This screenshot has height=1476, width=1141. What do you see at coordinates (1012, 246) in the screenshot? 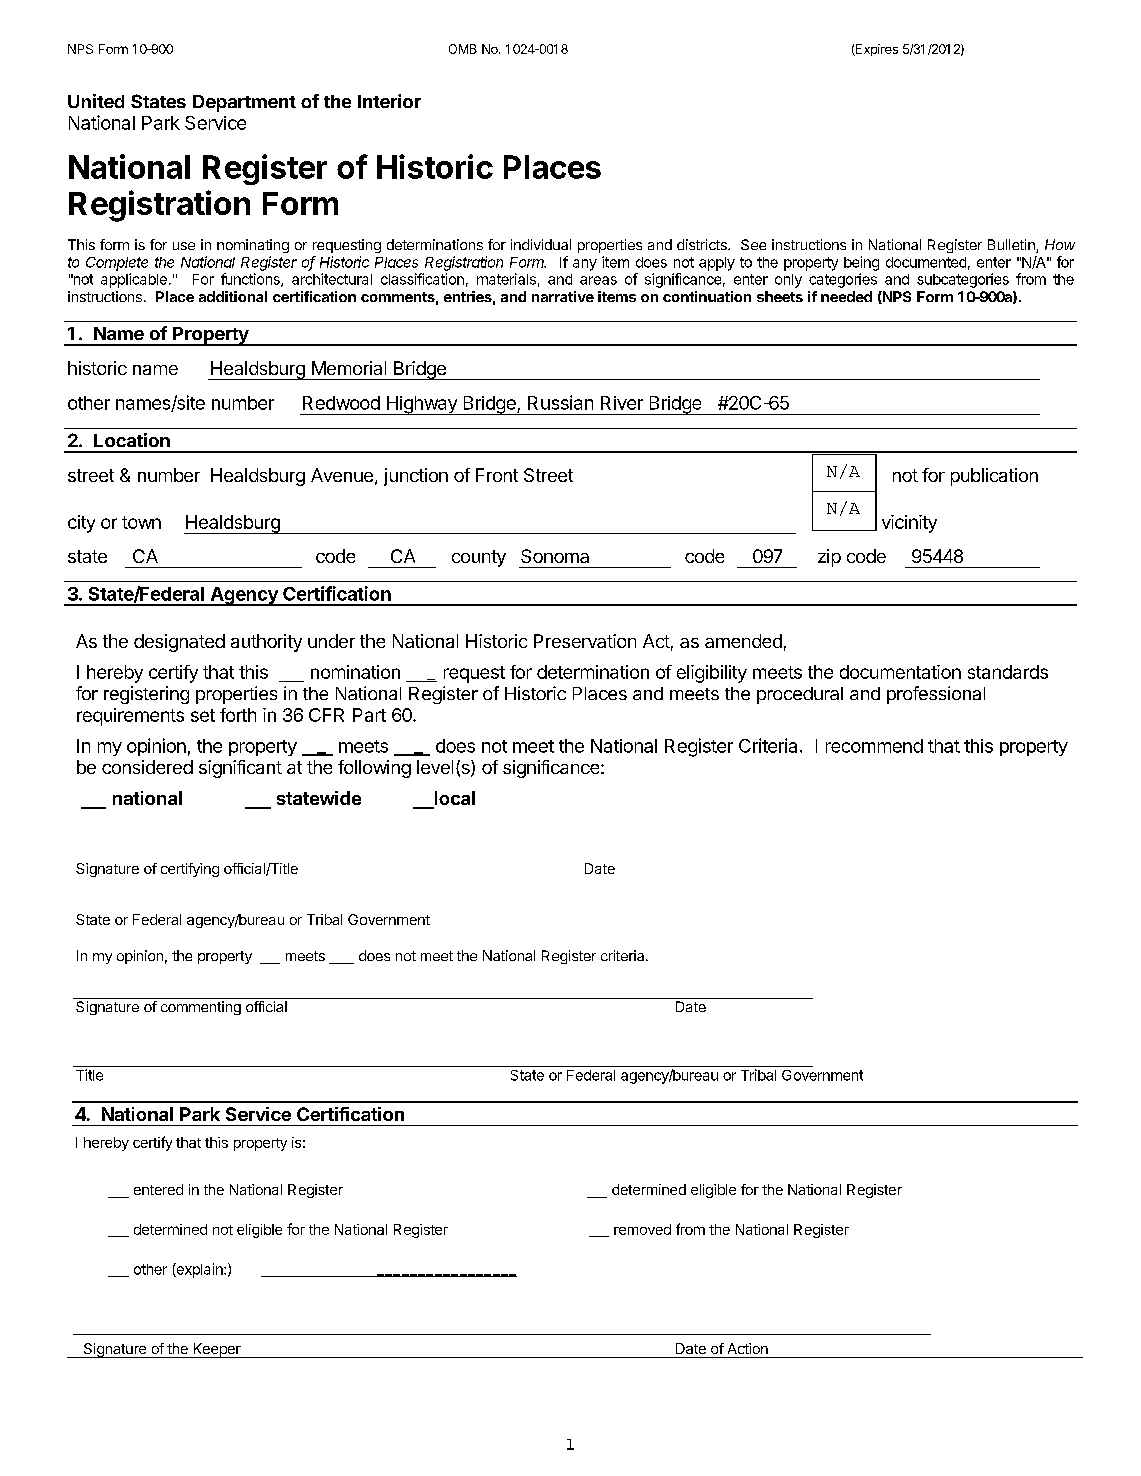
I see `Bulletin` at bounding box center [1012, 246].
